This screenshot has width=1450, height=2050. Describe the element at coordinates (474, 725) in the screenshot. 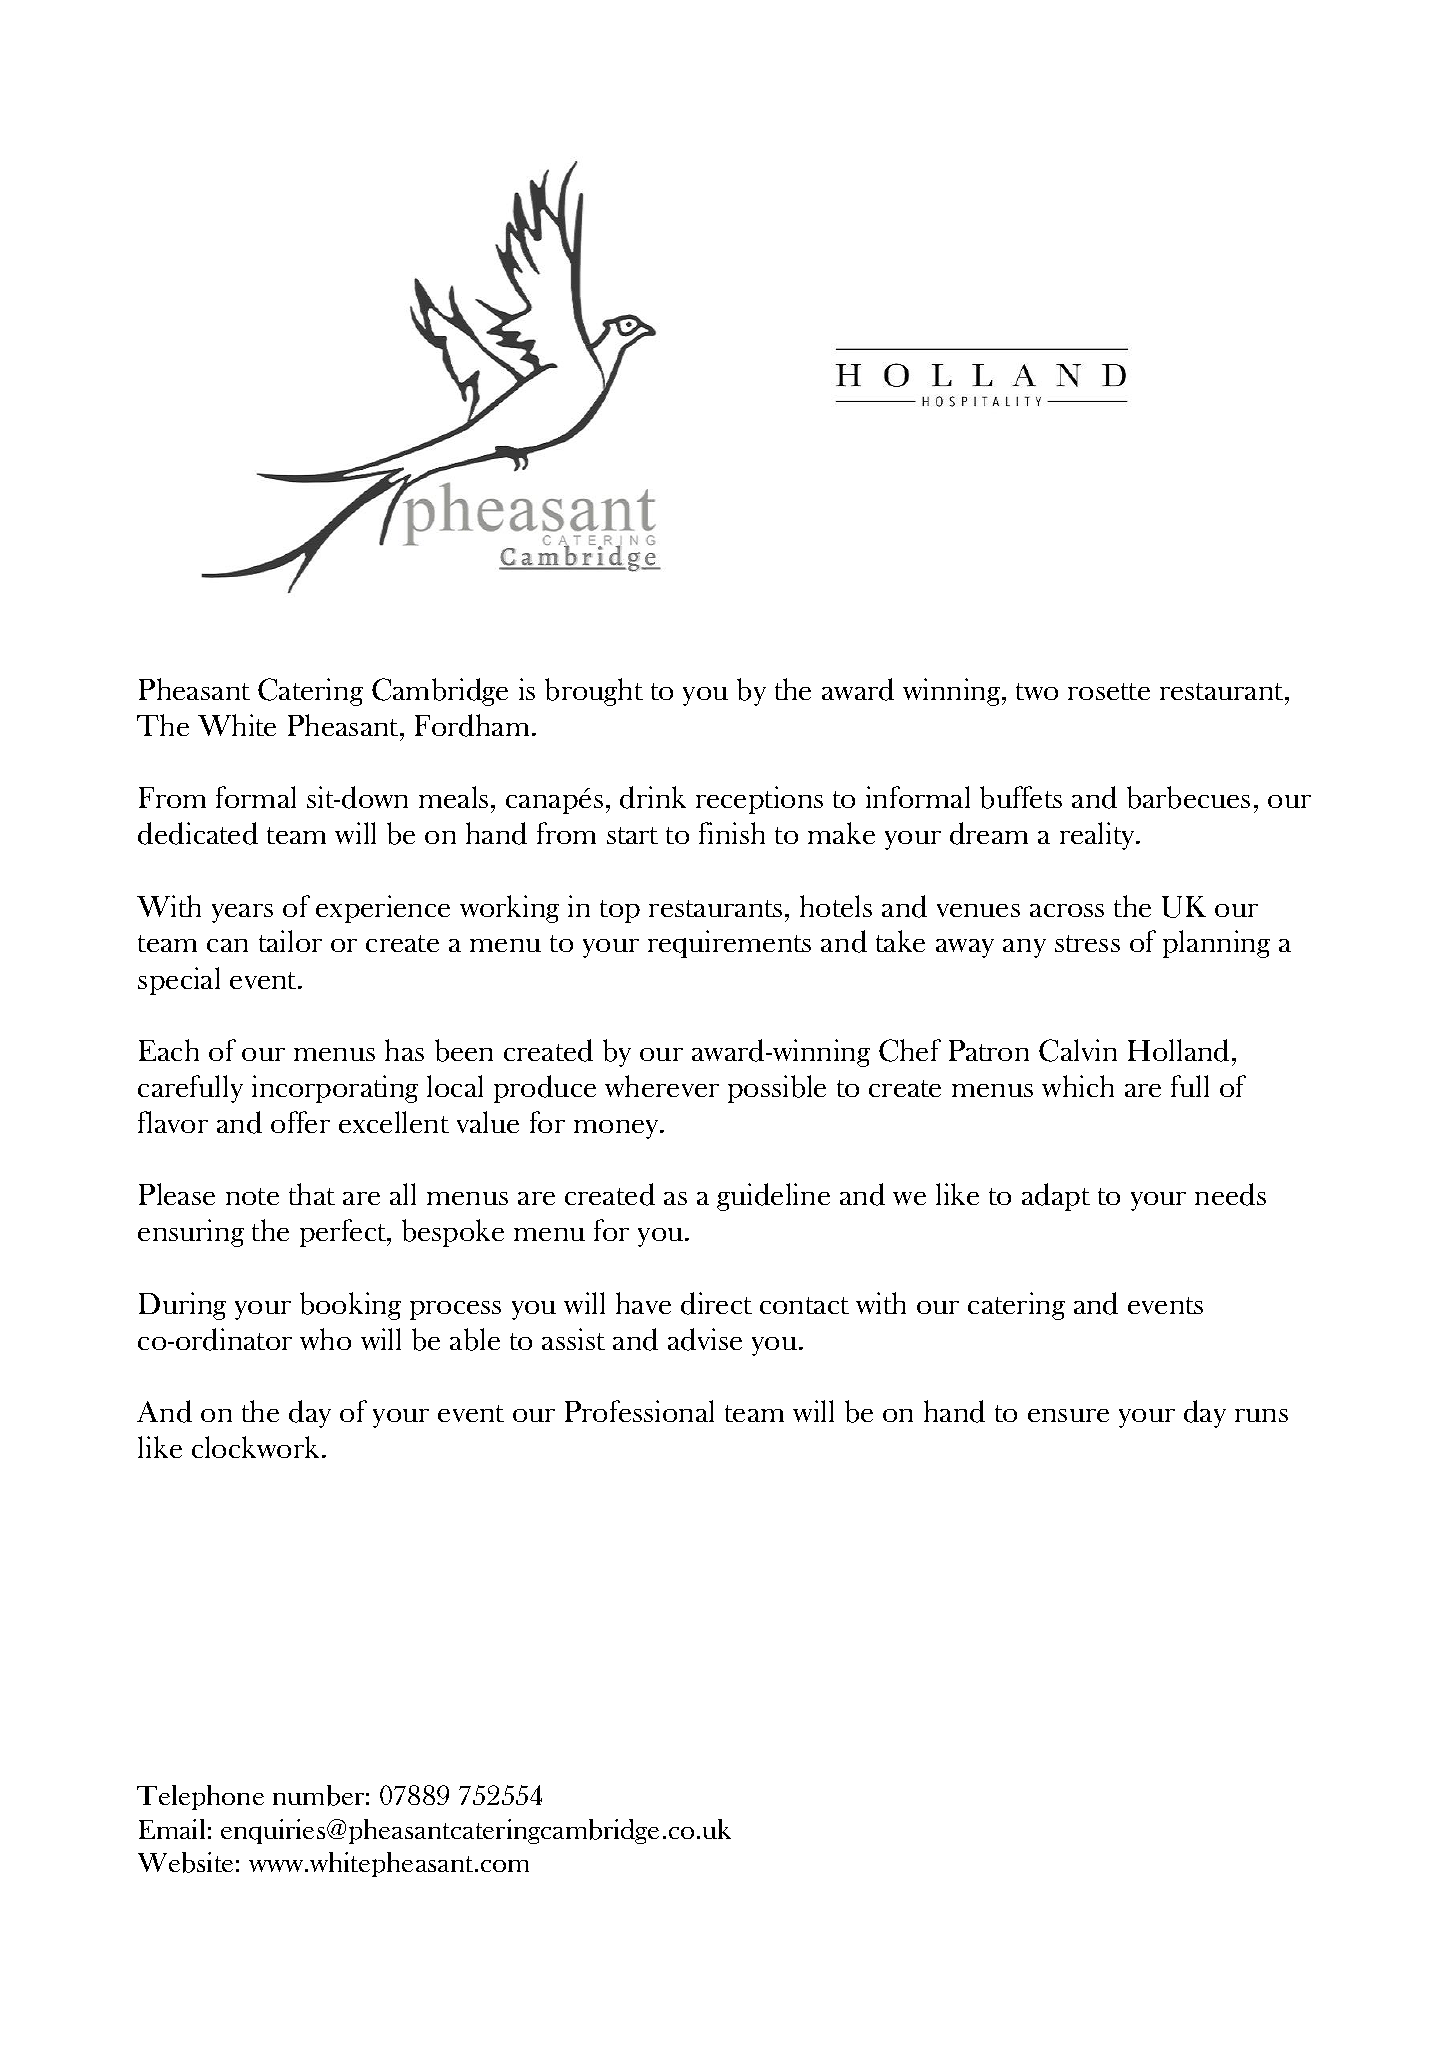

I see `Fordham` at that location.
